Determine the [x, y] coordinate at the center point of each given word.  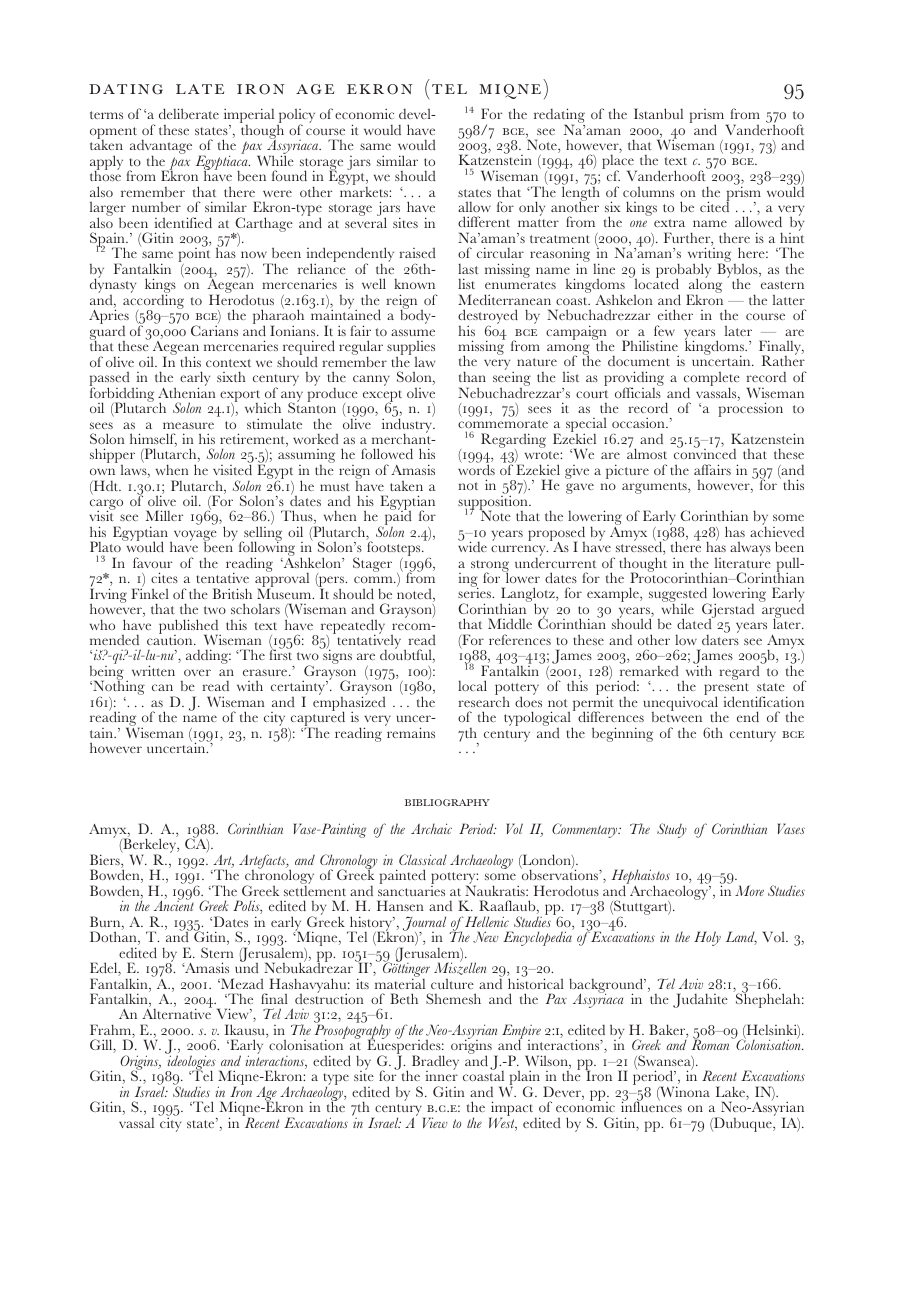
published [190, 627]
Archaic [431, 828]
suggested [679, 596]
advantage [161, 148]
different [484, 221]
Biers [106, 861]
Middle [510, 623]
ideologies [190, 1064]
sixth [231, 376]
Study [672, 830]
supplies [411, 349]
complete [712, 380]
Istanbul [658, 113]
